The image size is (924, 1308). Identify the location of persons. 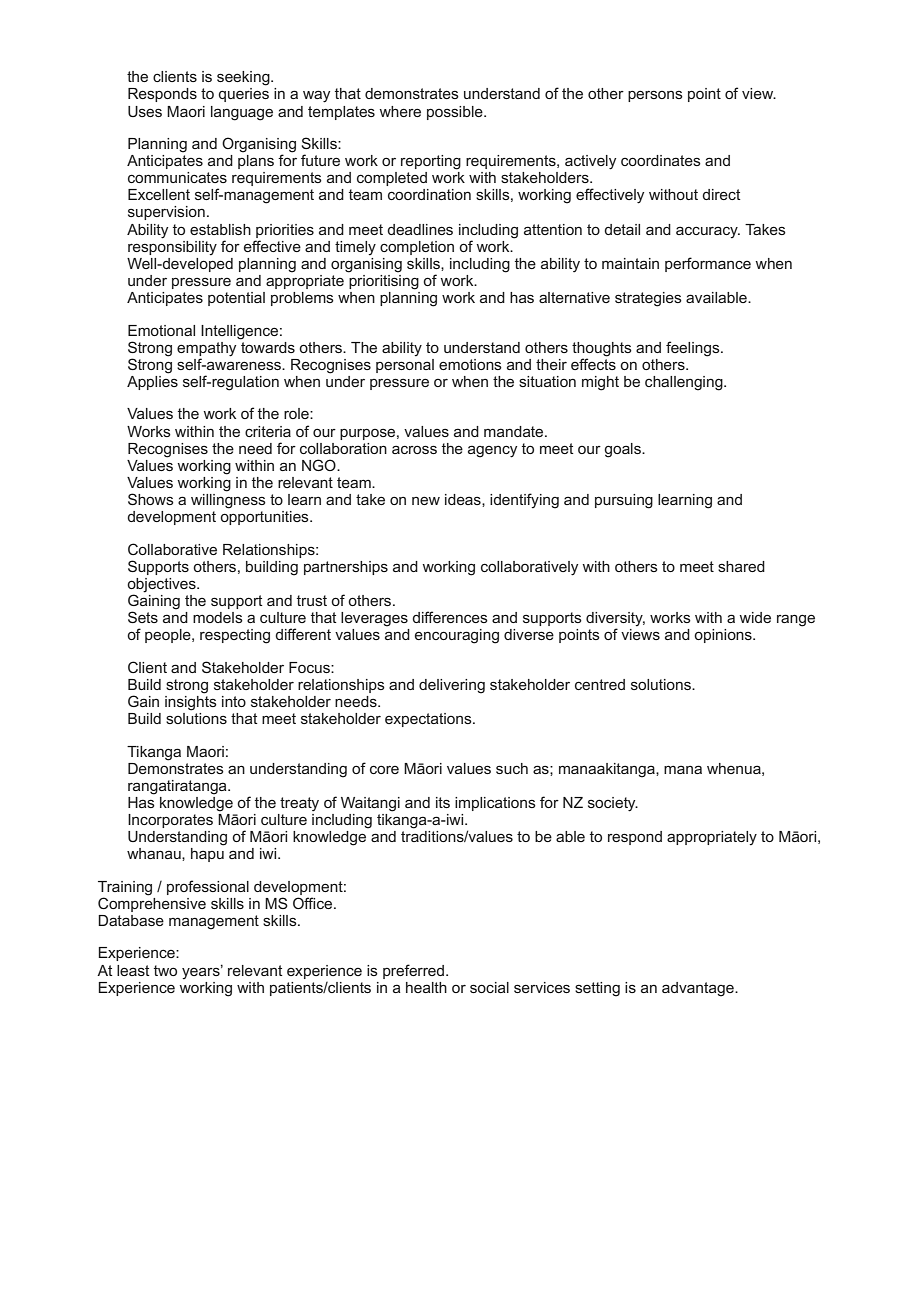
(655, 96).
